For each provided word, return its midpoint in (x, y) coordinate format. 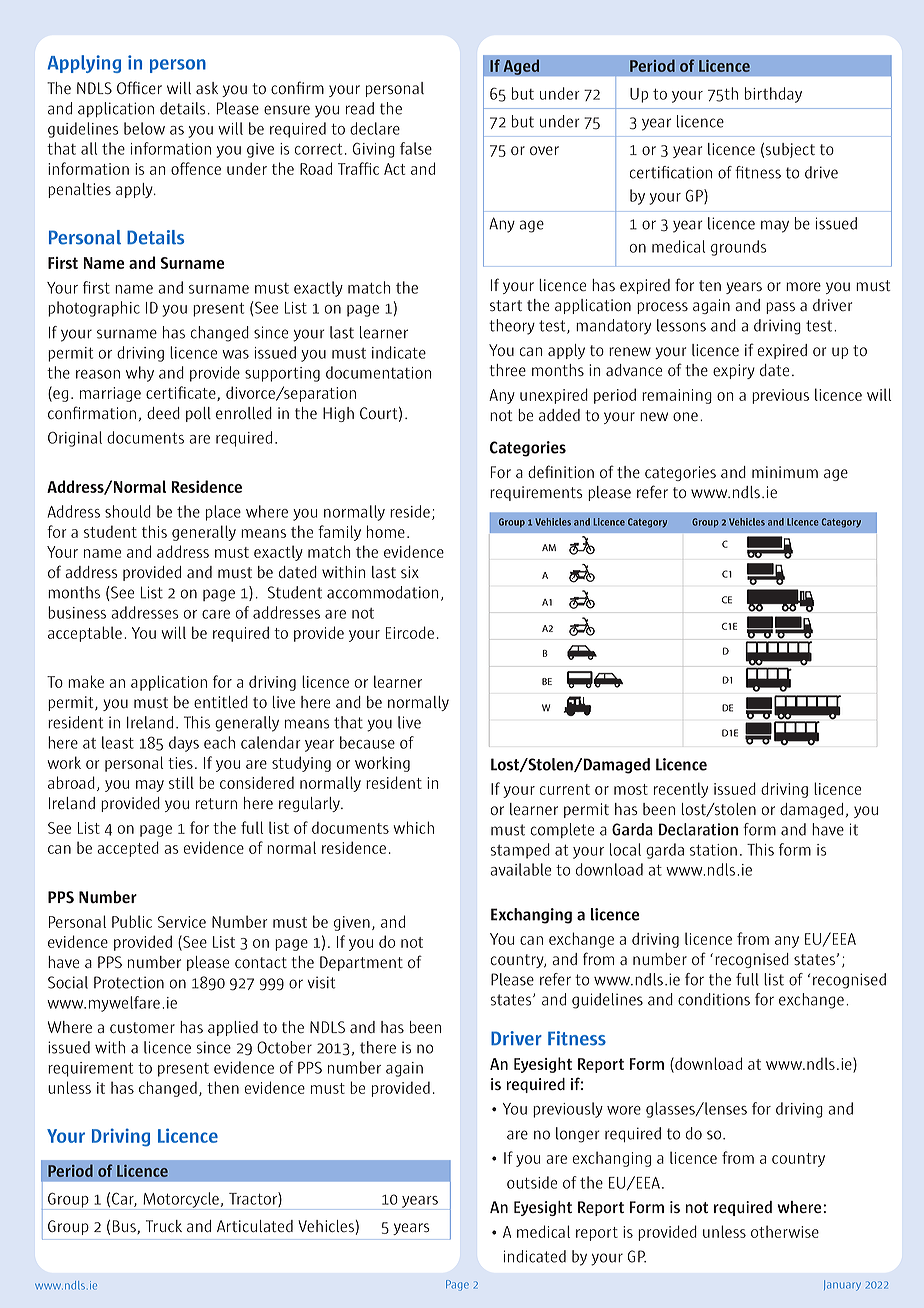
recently (681, 790)
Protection (129, 982)
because (367, 742)
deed (163, 413)
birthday (773, 95)
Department (361, 963)
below (144, 128)
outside (532, 1182)
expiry (734, 371)
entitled (221, 702)
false (416, 148)
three (507, 370)
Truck (164, 1226)
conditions (714, 999)
